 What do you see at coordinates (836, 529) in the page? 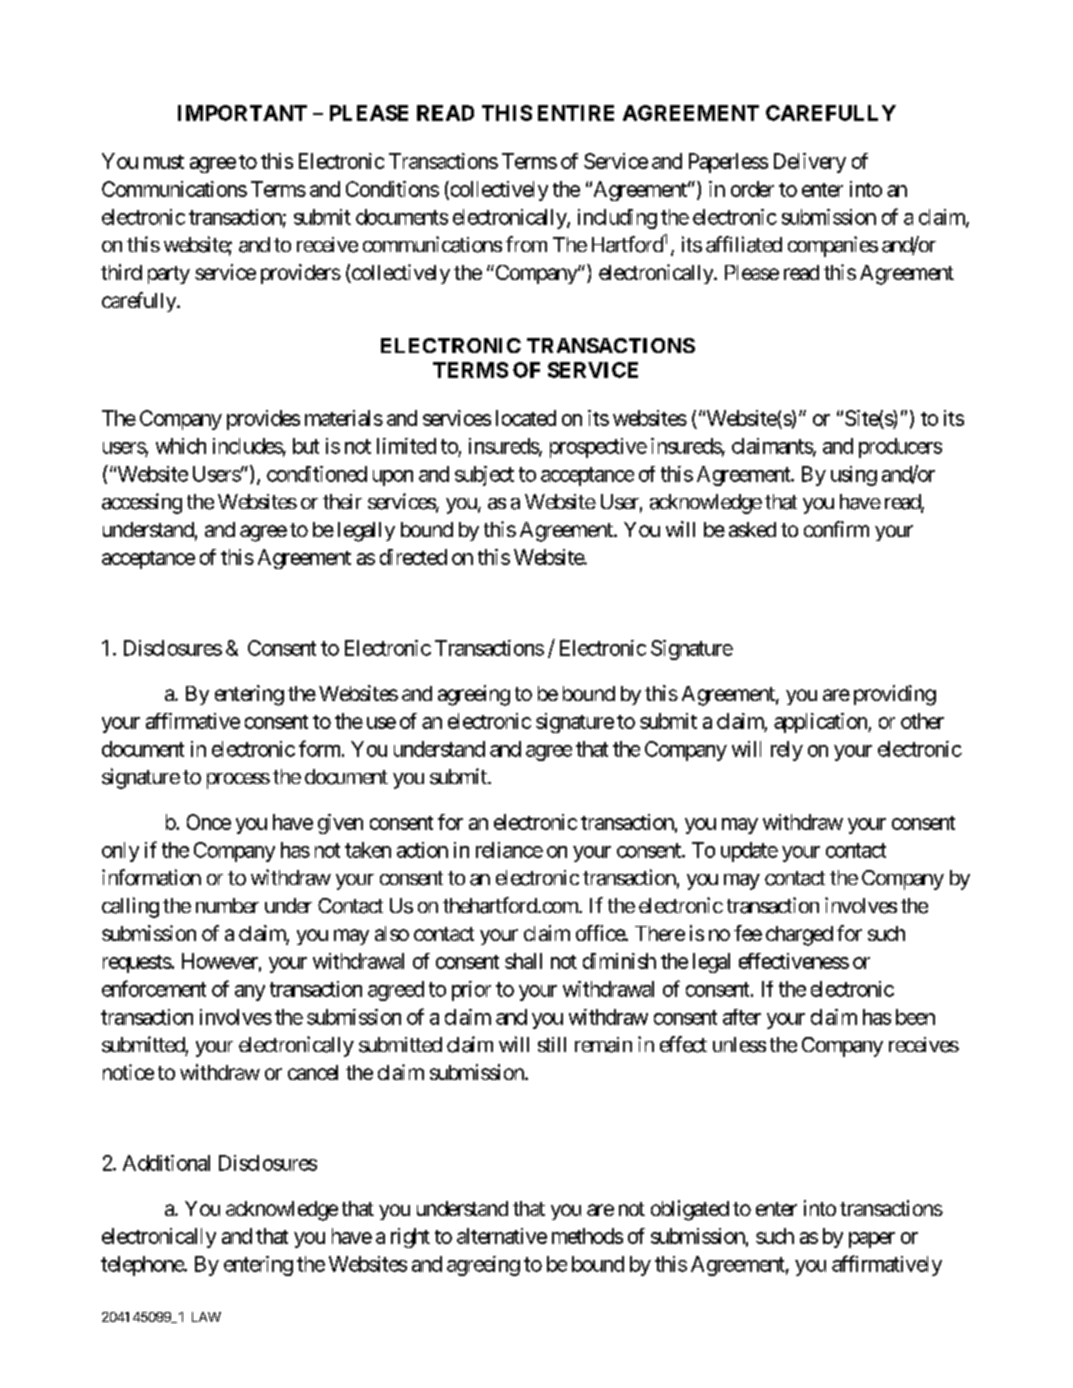
I see `confirm` at bounding box center [836, 529].
